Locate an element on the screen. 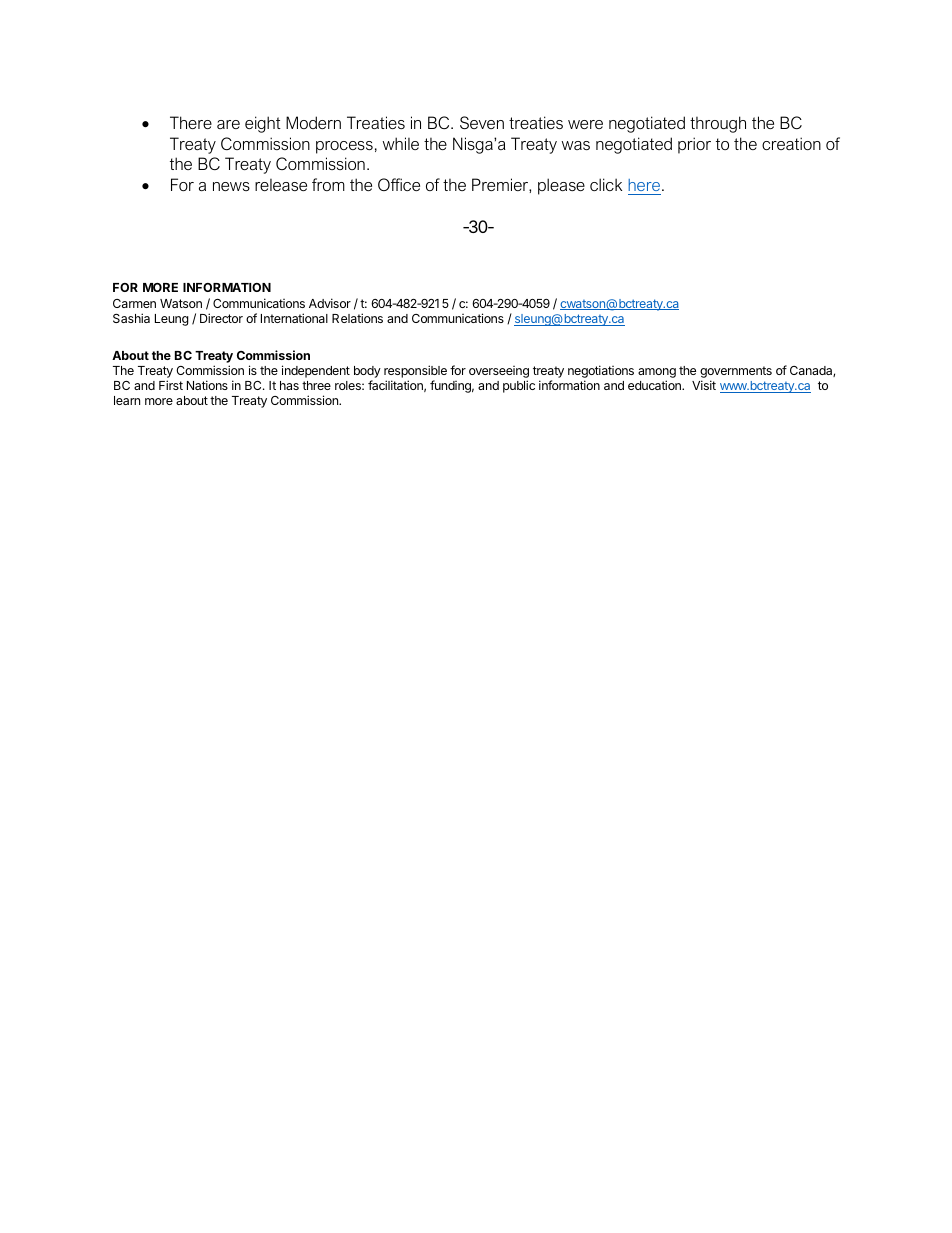 Image resolution: width=952 pixels, height=1233 pixels. are is located at coordinates (228, 124).
